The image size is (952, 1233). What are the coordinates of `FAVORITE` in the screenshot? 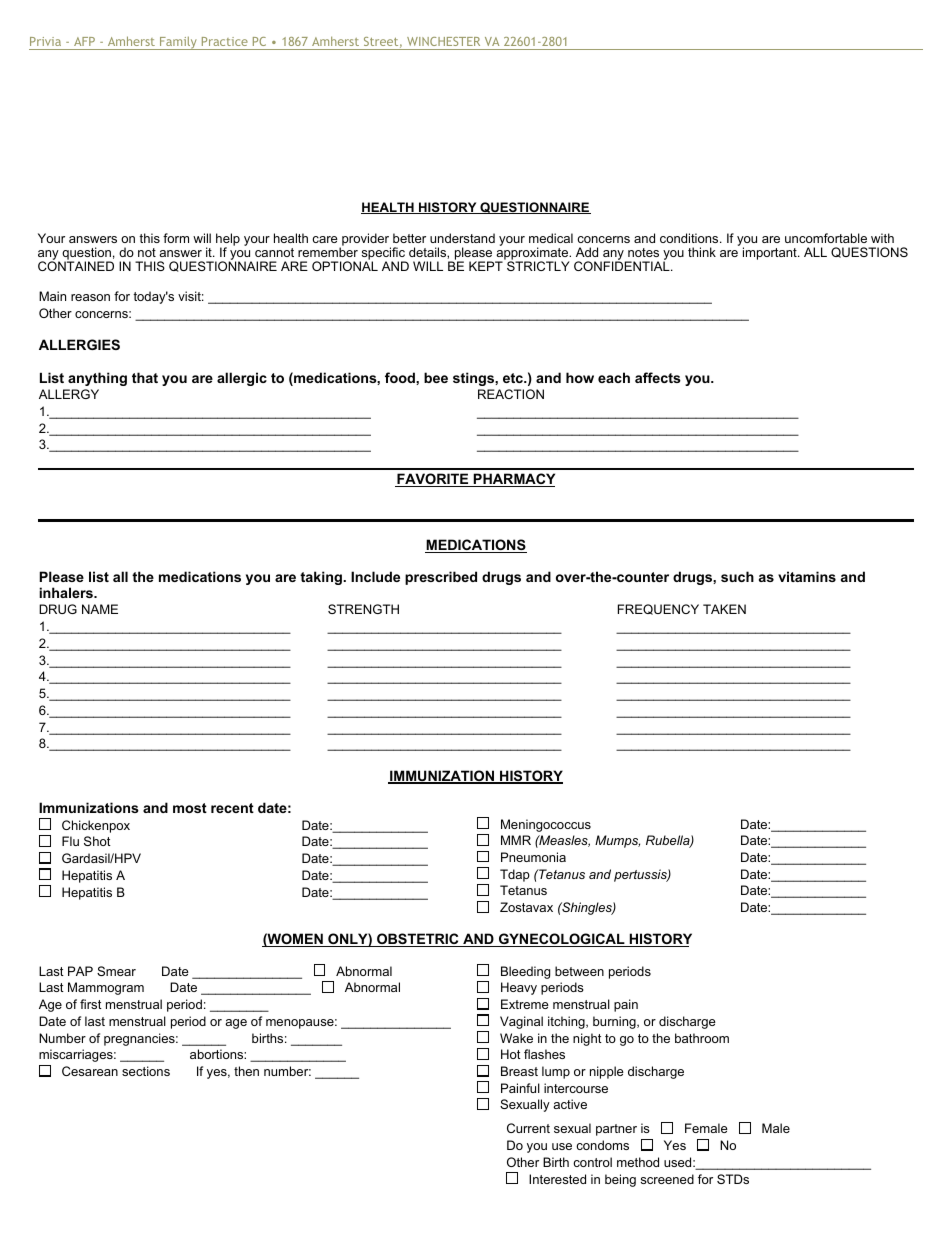 It's located at (433, 480).
